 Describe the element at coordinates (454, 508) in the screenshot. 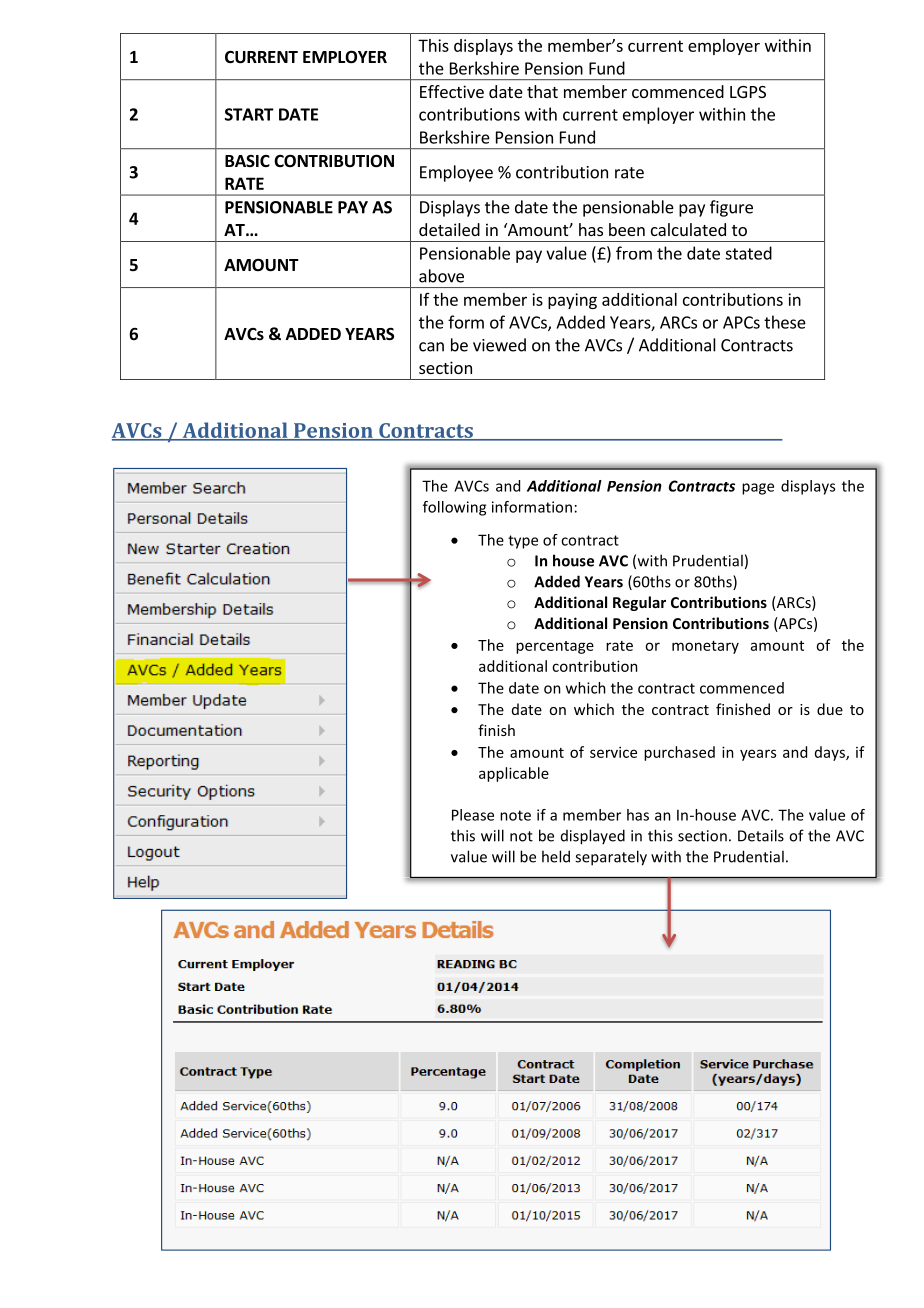

I see `following` at that location.
